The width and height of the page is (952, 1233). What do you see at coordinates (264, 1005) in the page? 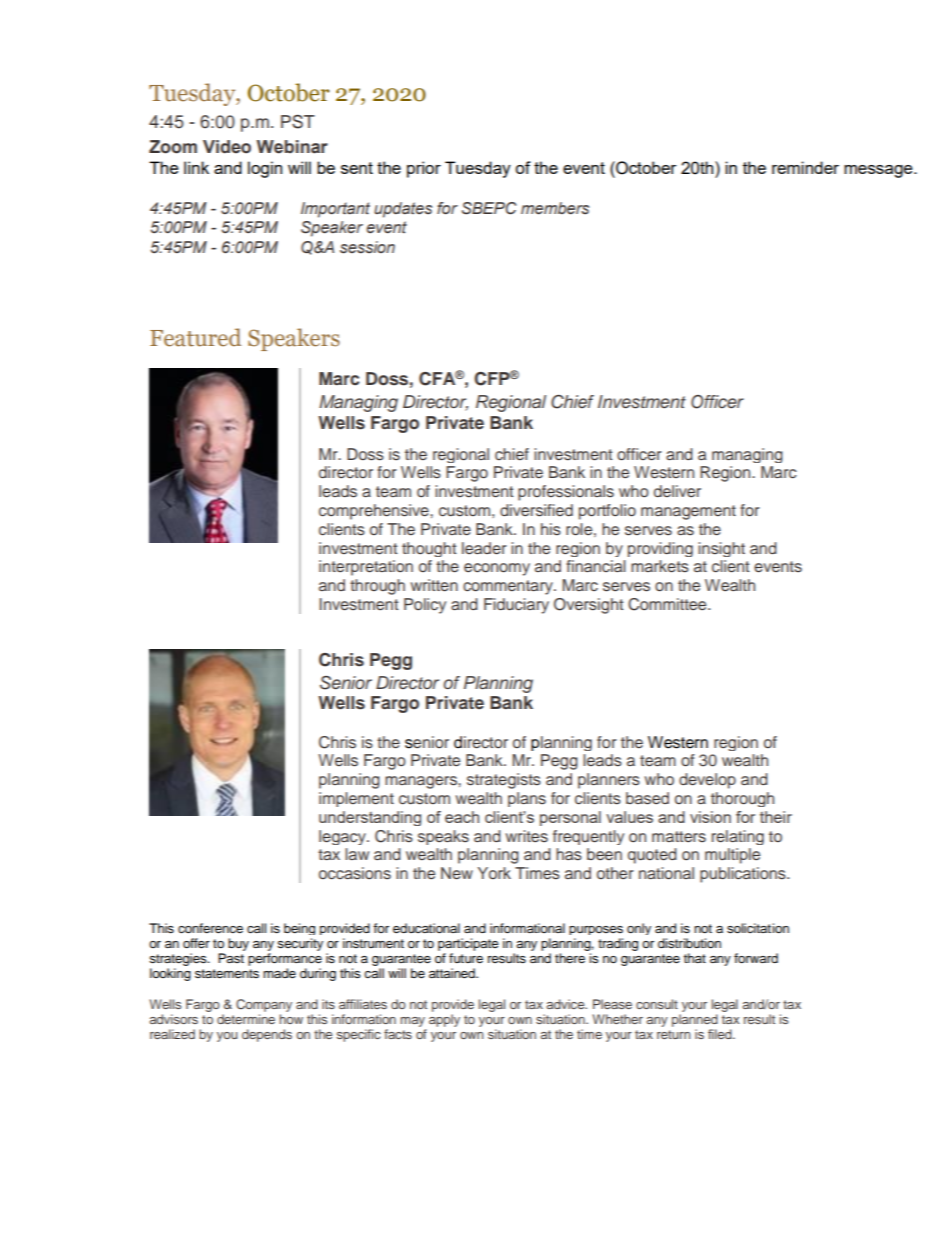
I see `Company` at bounding box center [264, 1005].
